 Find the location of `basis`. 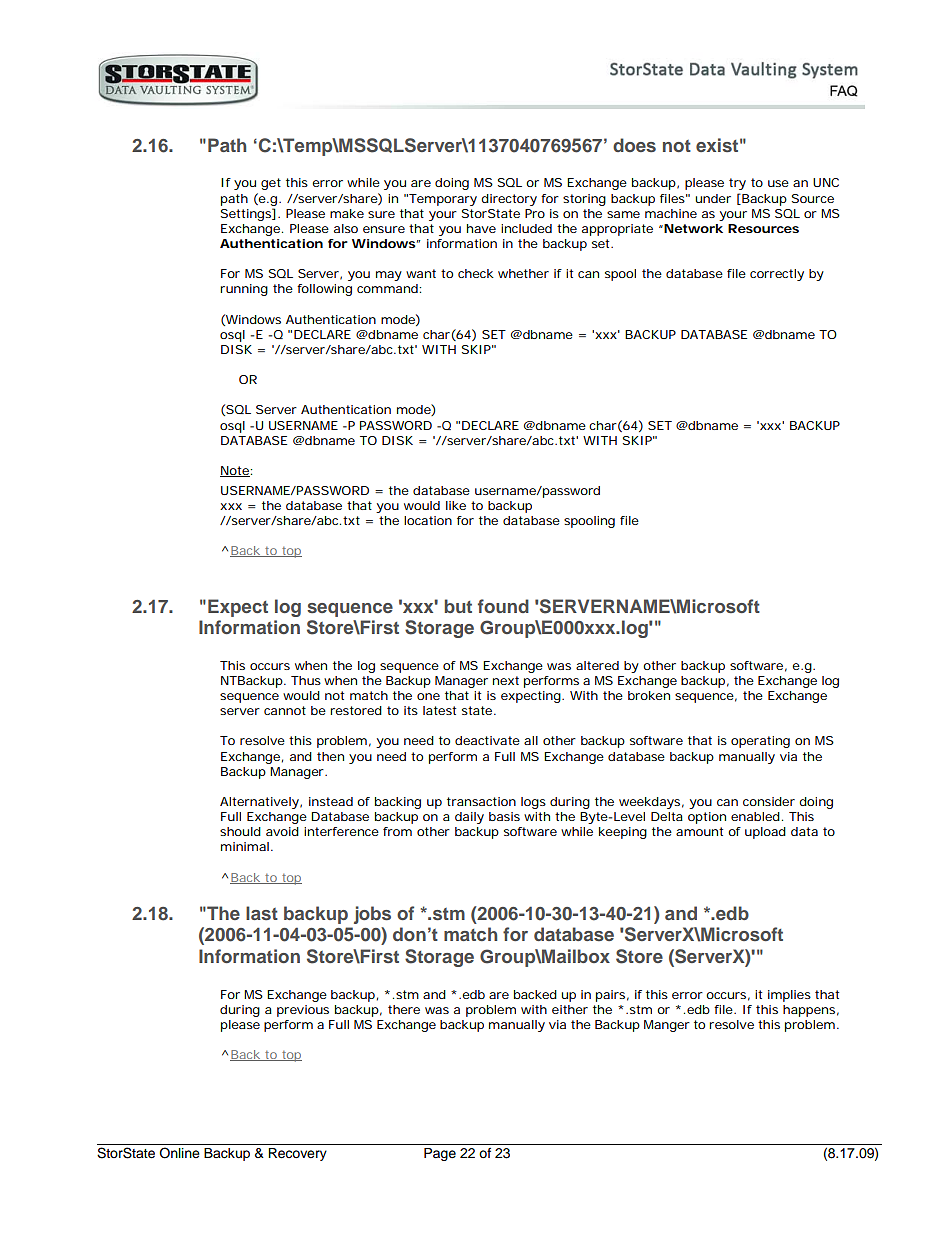

basis is located at coordinates (504, 816).
